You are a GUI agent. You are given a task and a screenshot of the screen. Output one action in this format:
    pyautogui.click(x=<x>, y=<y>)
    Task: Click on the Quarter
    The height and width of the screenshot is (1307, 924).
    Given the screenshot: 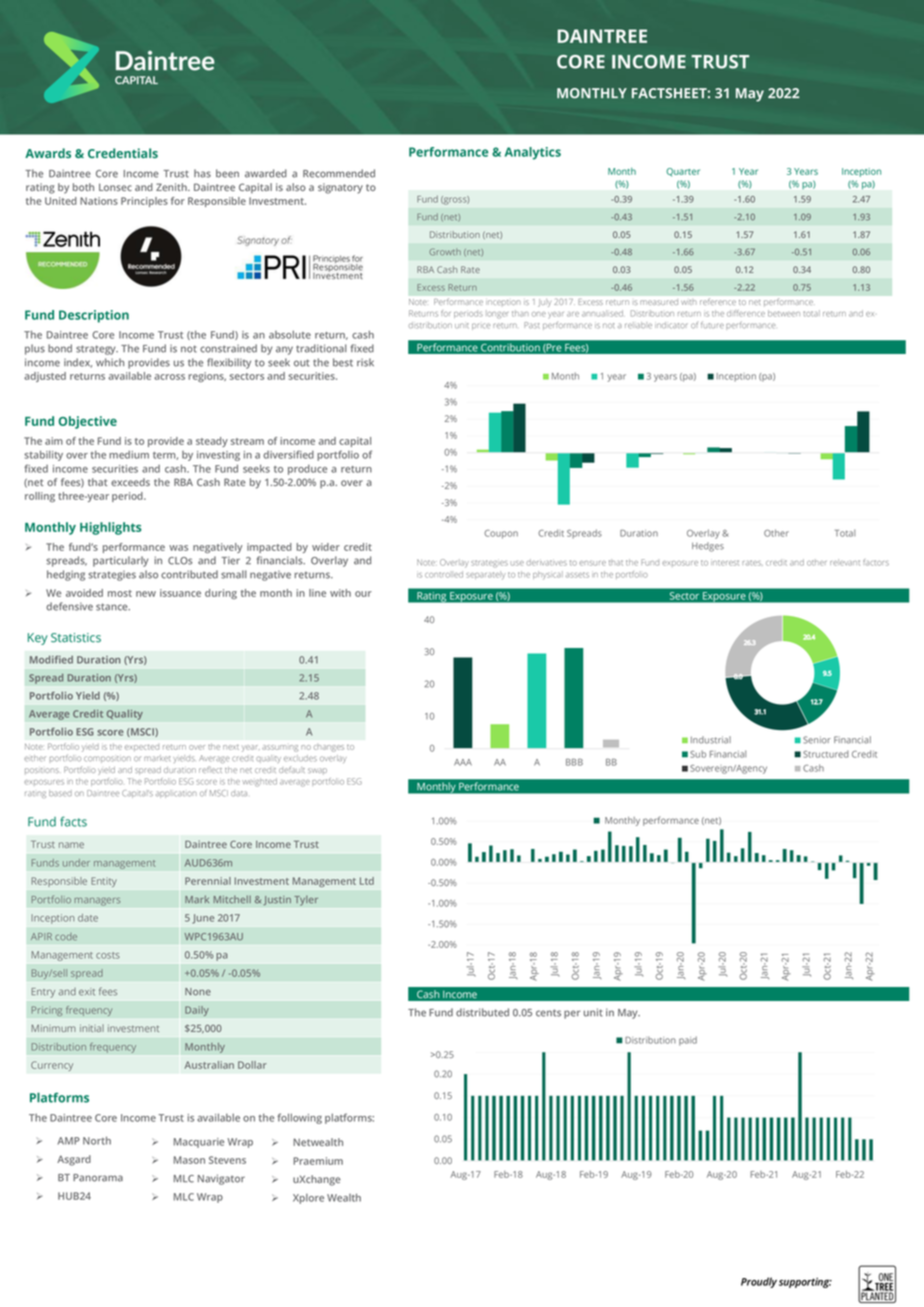 What is the action you would take?
    pyautogui.click(x=683, y=172)
